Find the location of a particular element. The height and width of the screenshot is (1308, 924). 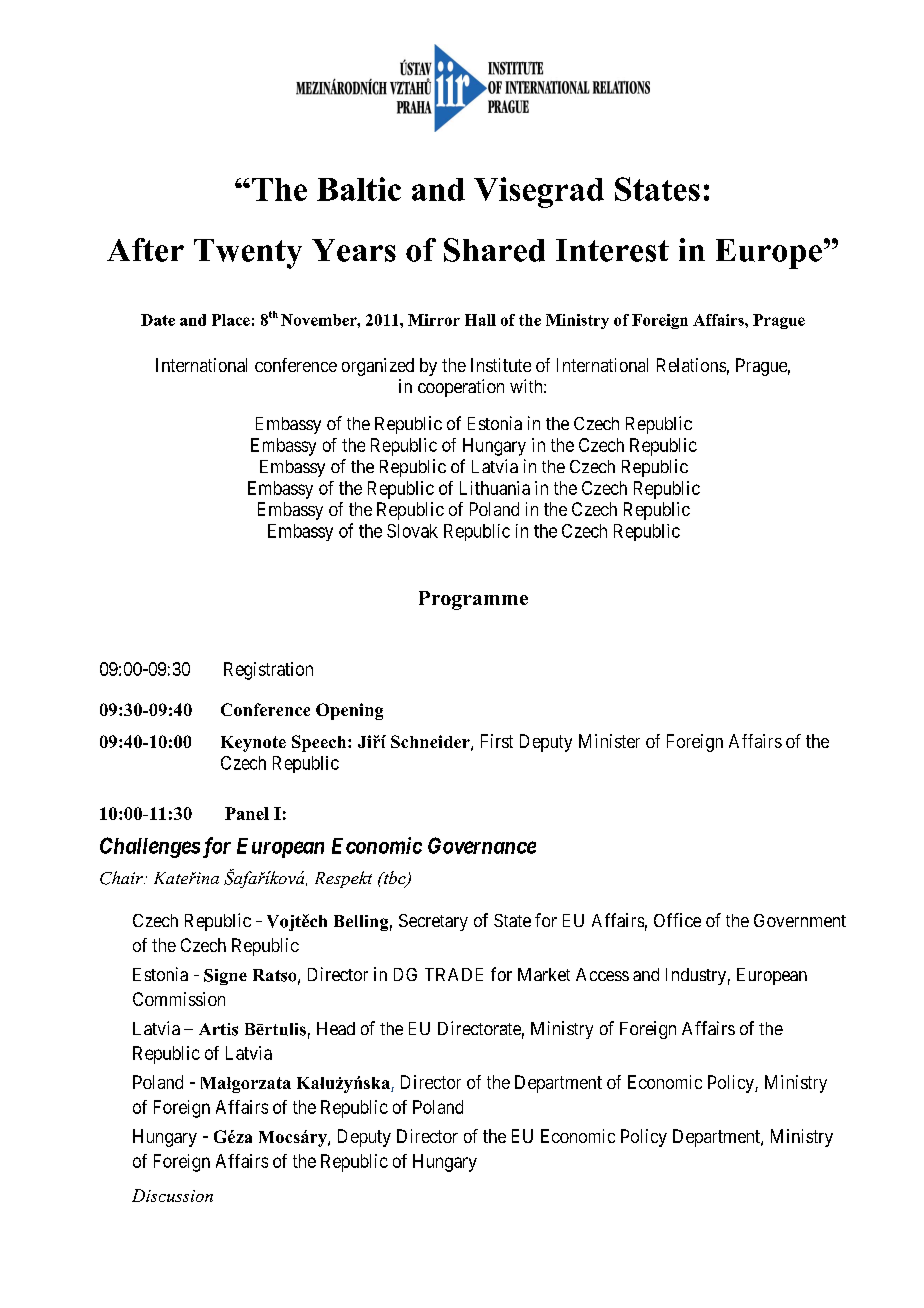

Interest is located at coordinates (612, 250).
